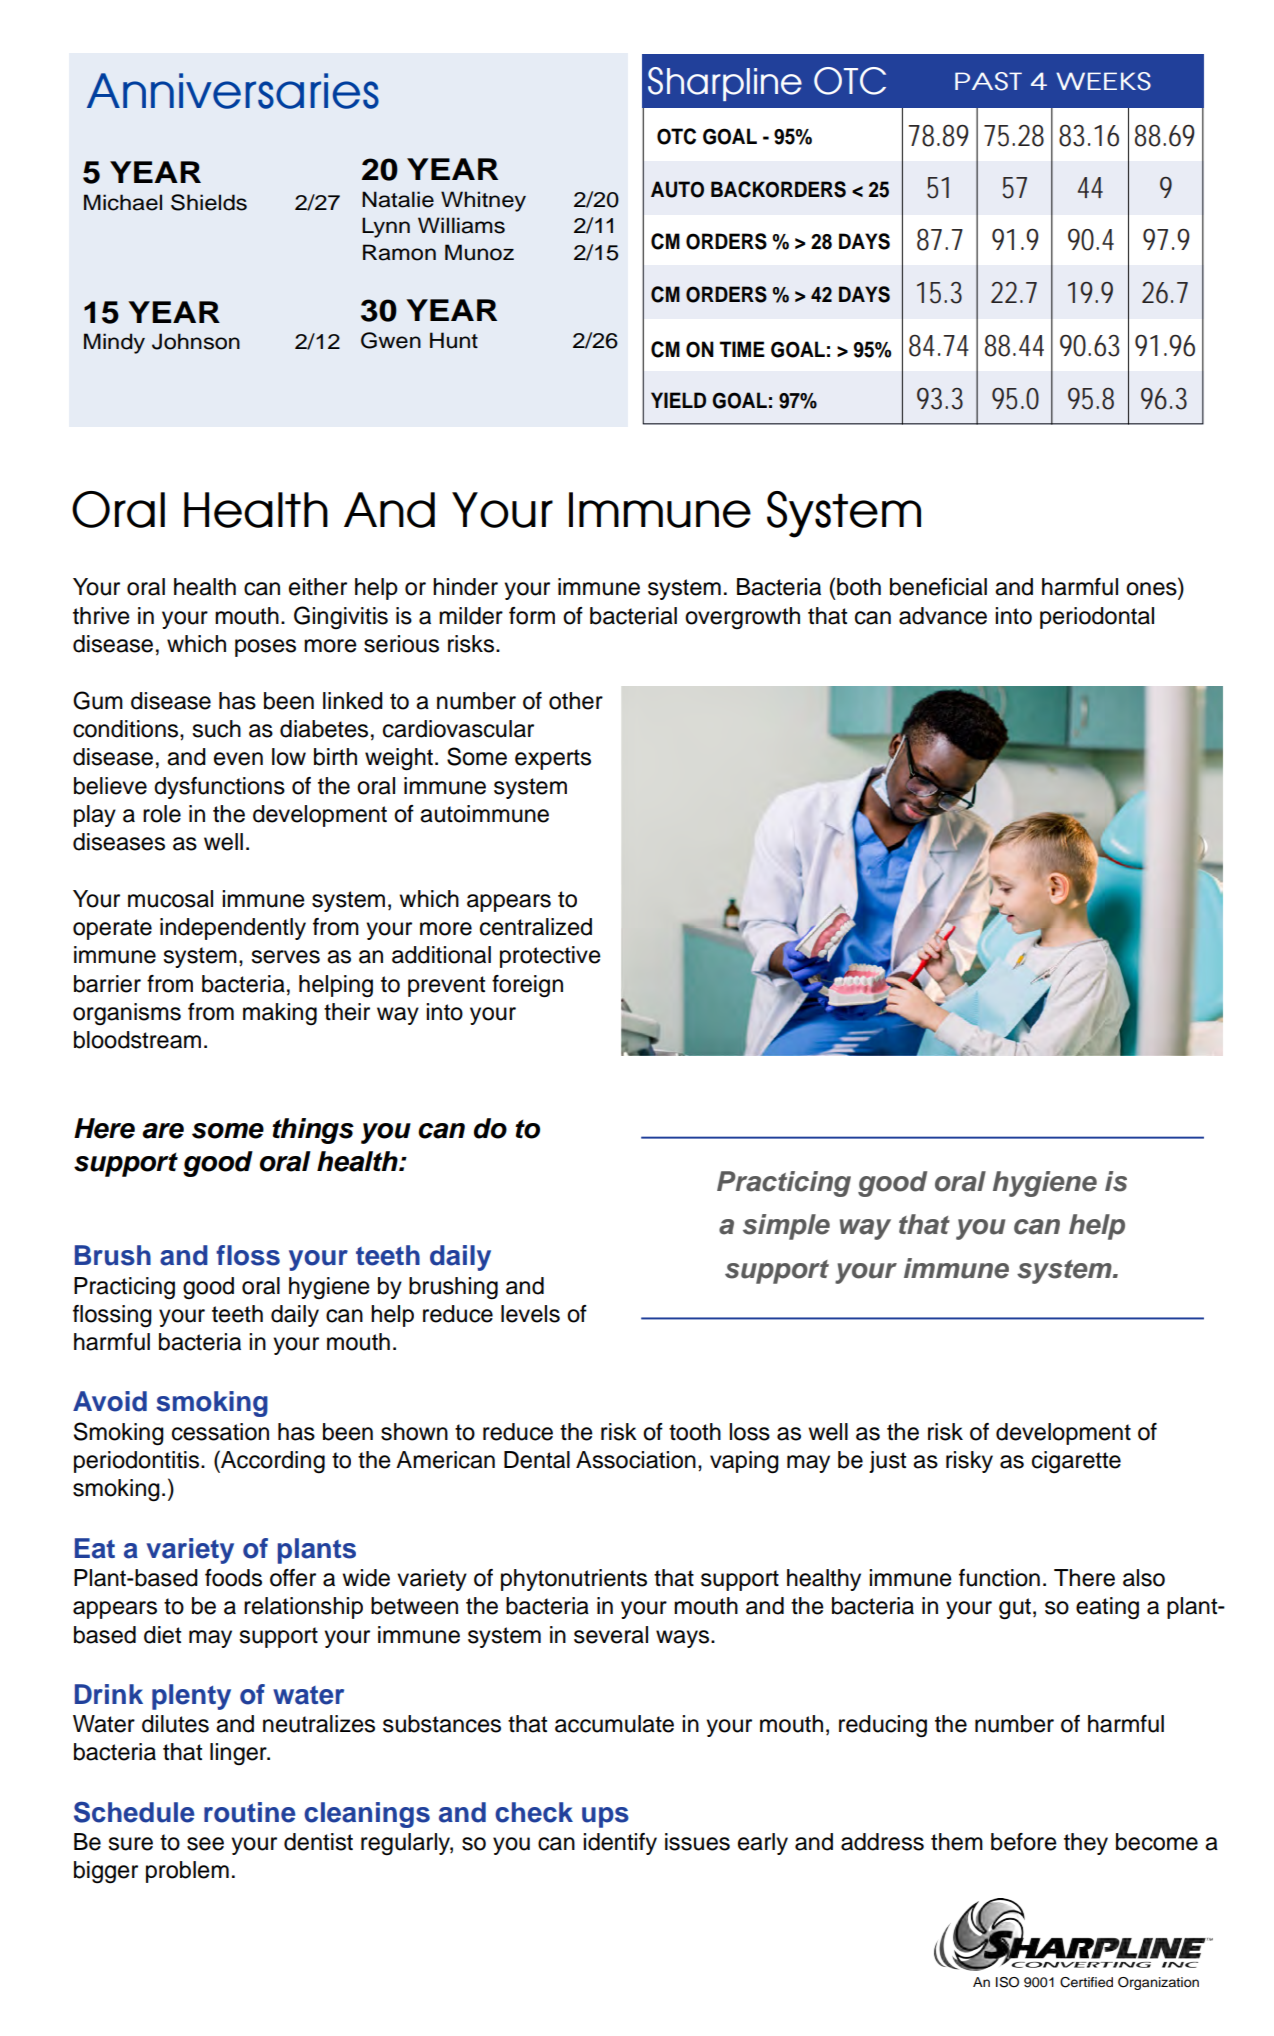  I want to click on PAST, so click(988, 81).
